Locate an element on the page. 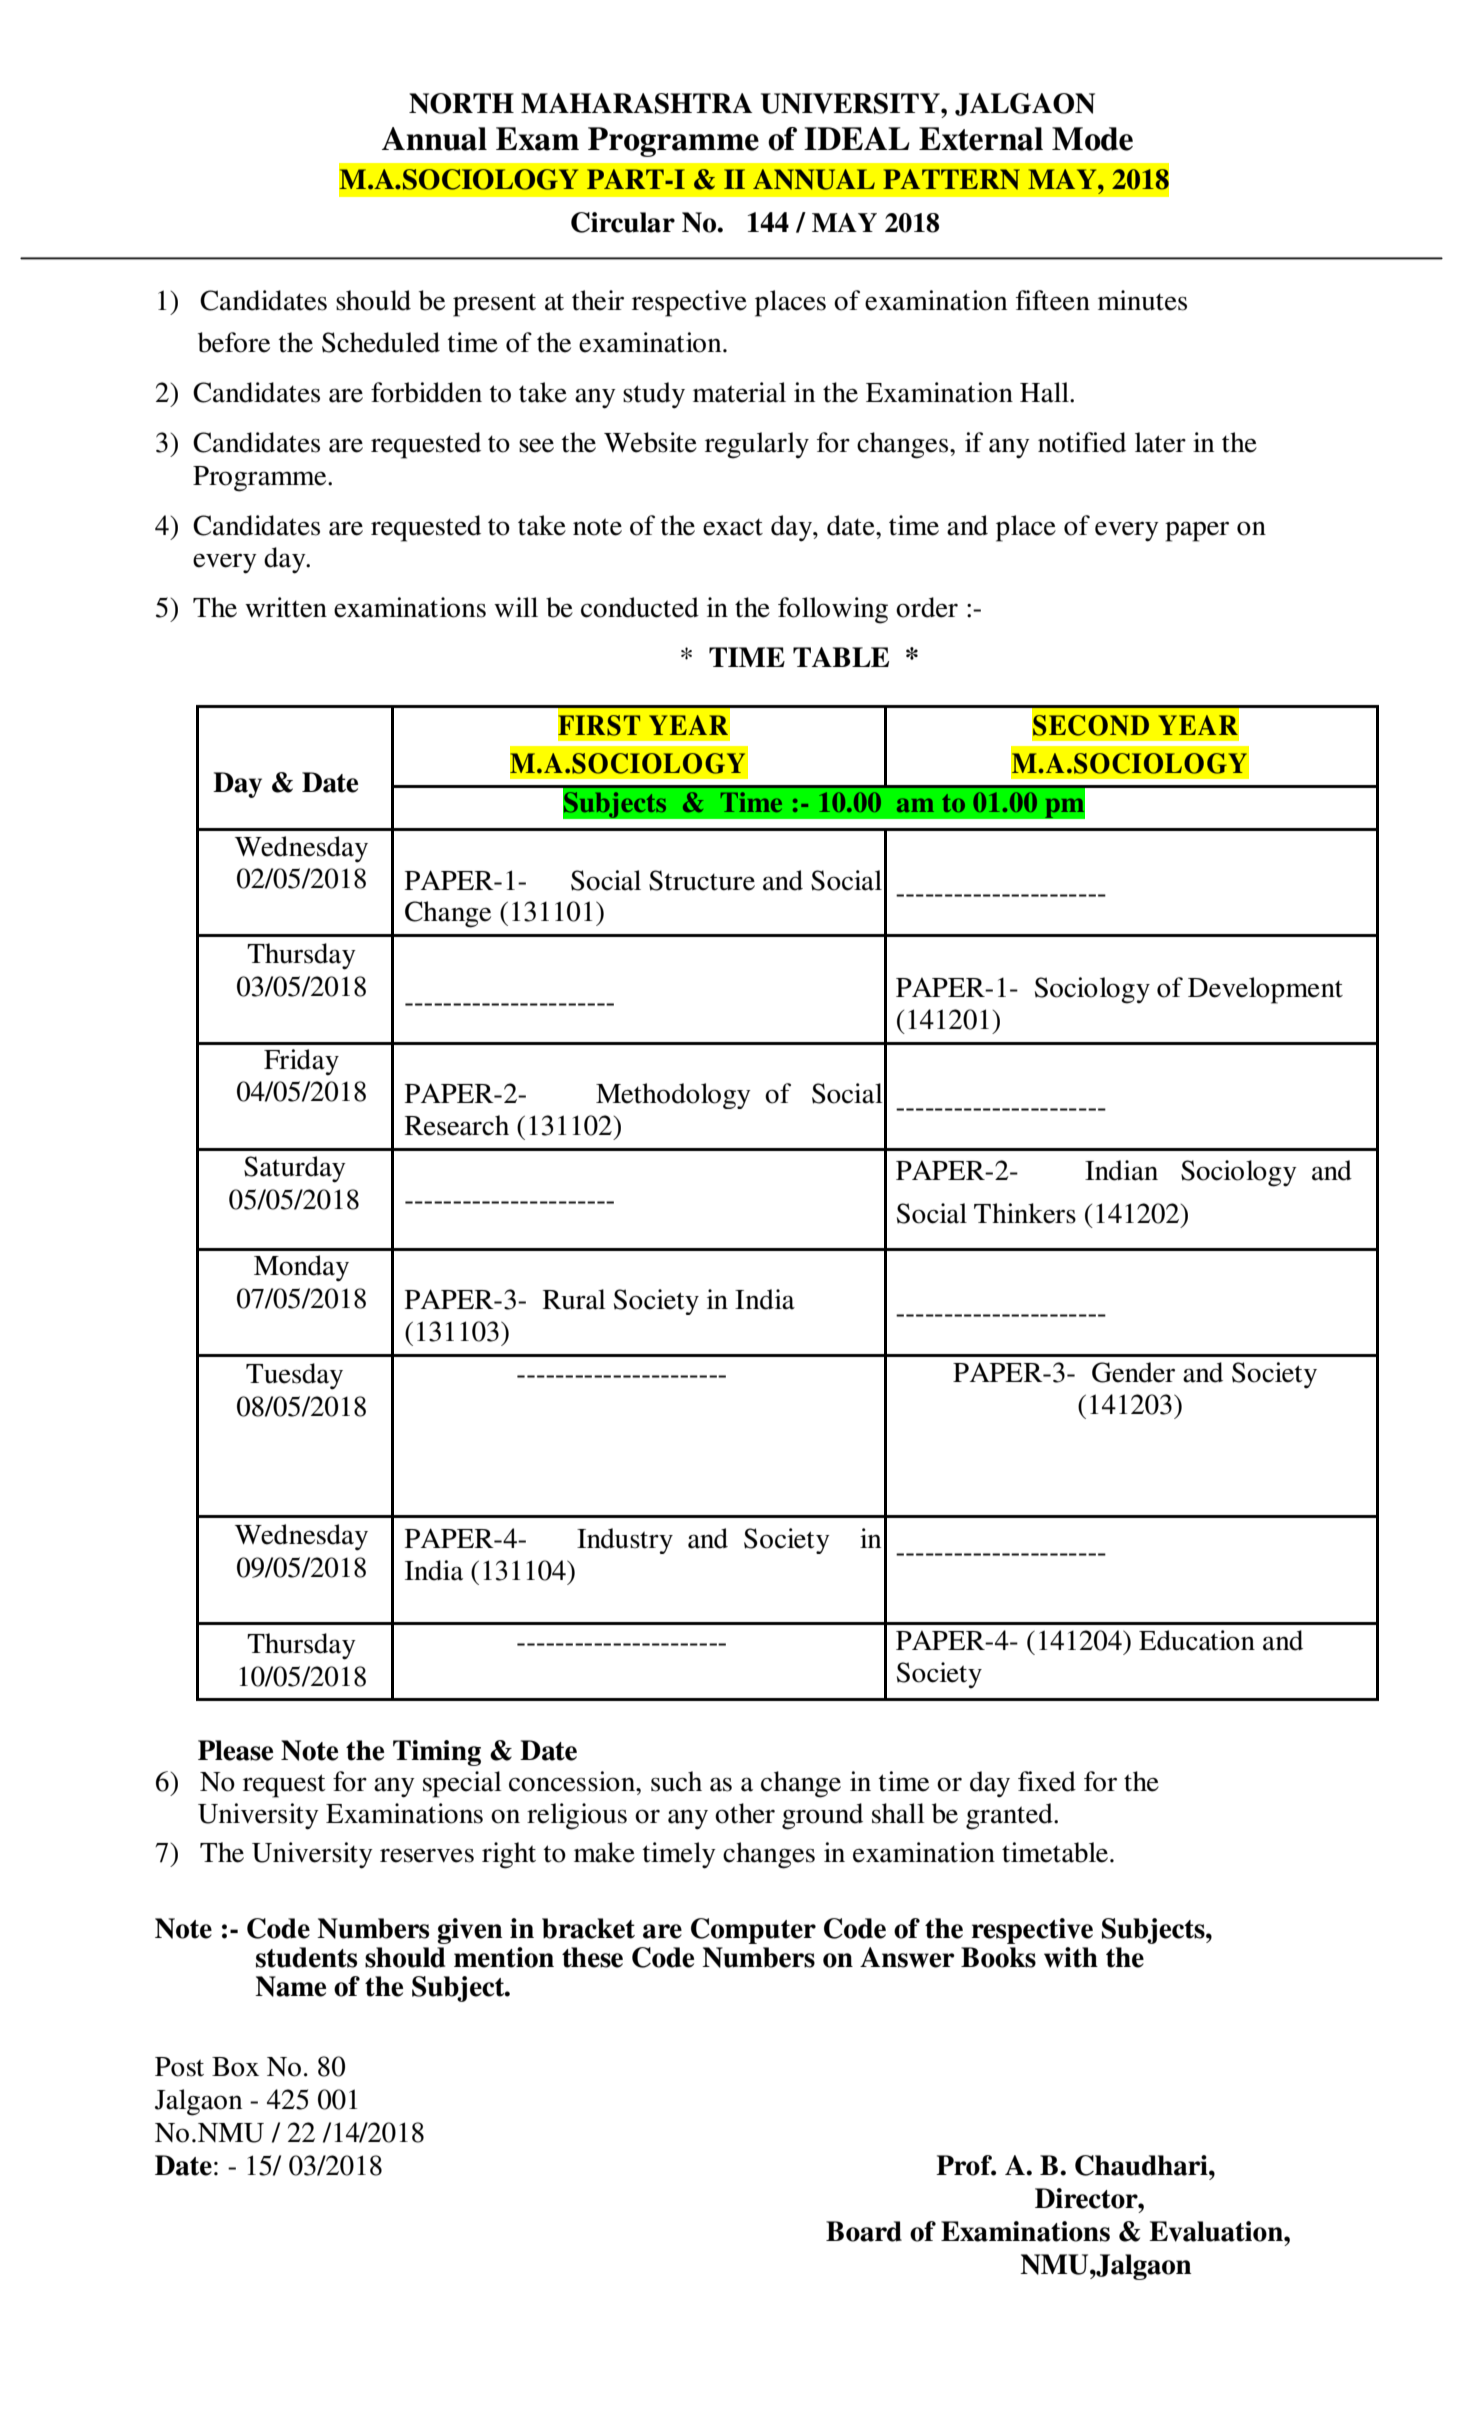 Image resolution: width=1467 pixels, height=2417 pixels. MAHARASHTRA is located at coordinates (636, 103).
